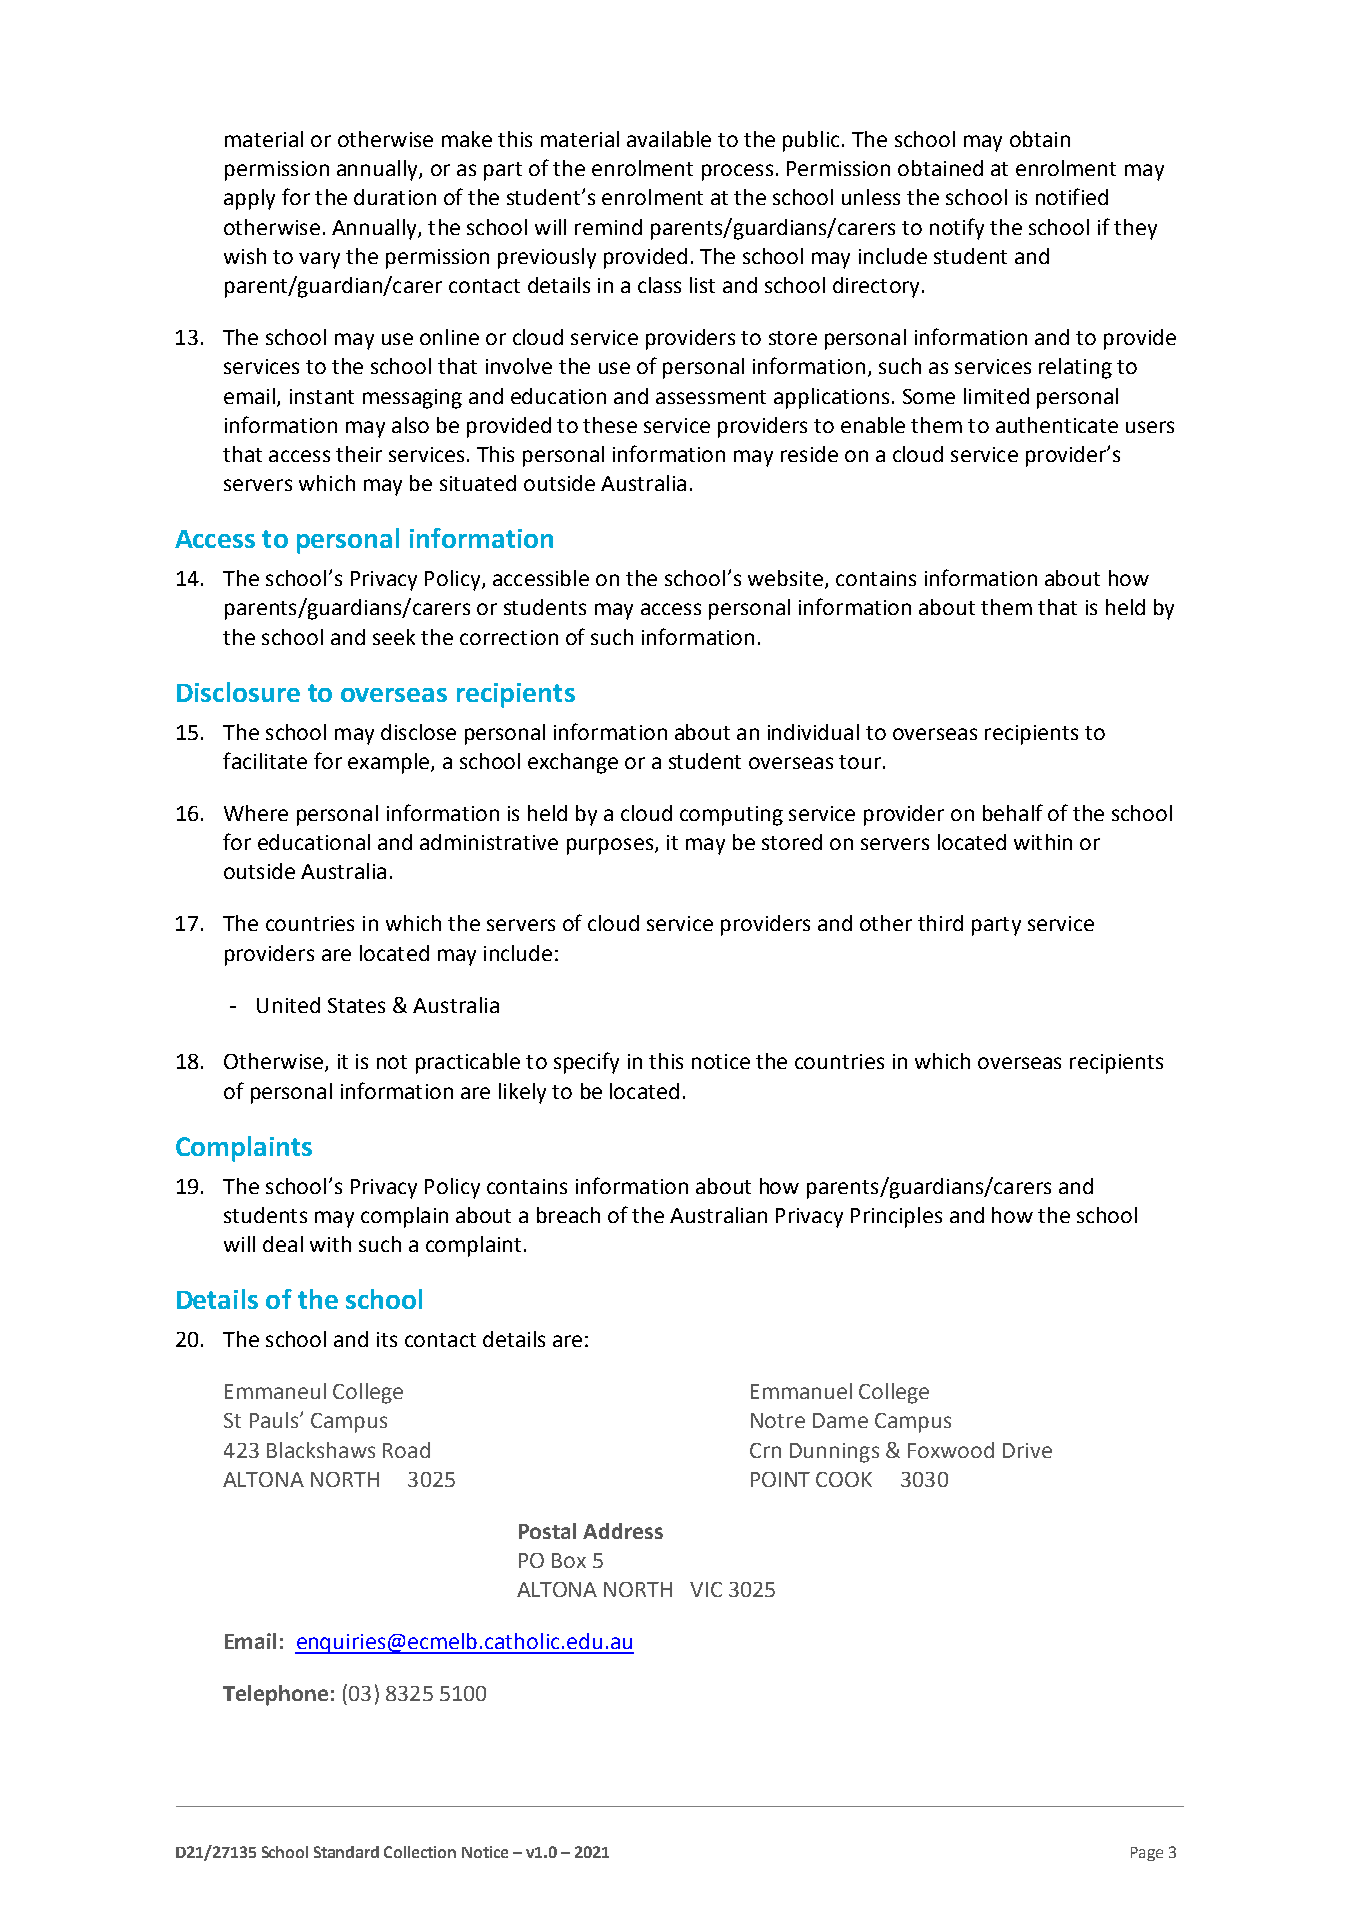 The width and height of the page is (1357, 1920). What do you see at coordinates (346, 1852) in the page?
I see `Standard` at bounding box center [346, 1852].
